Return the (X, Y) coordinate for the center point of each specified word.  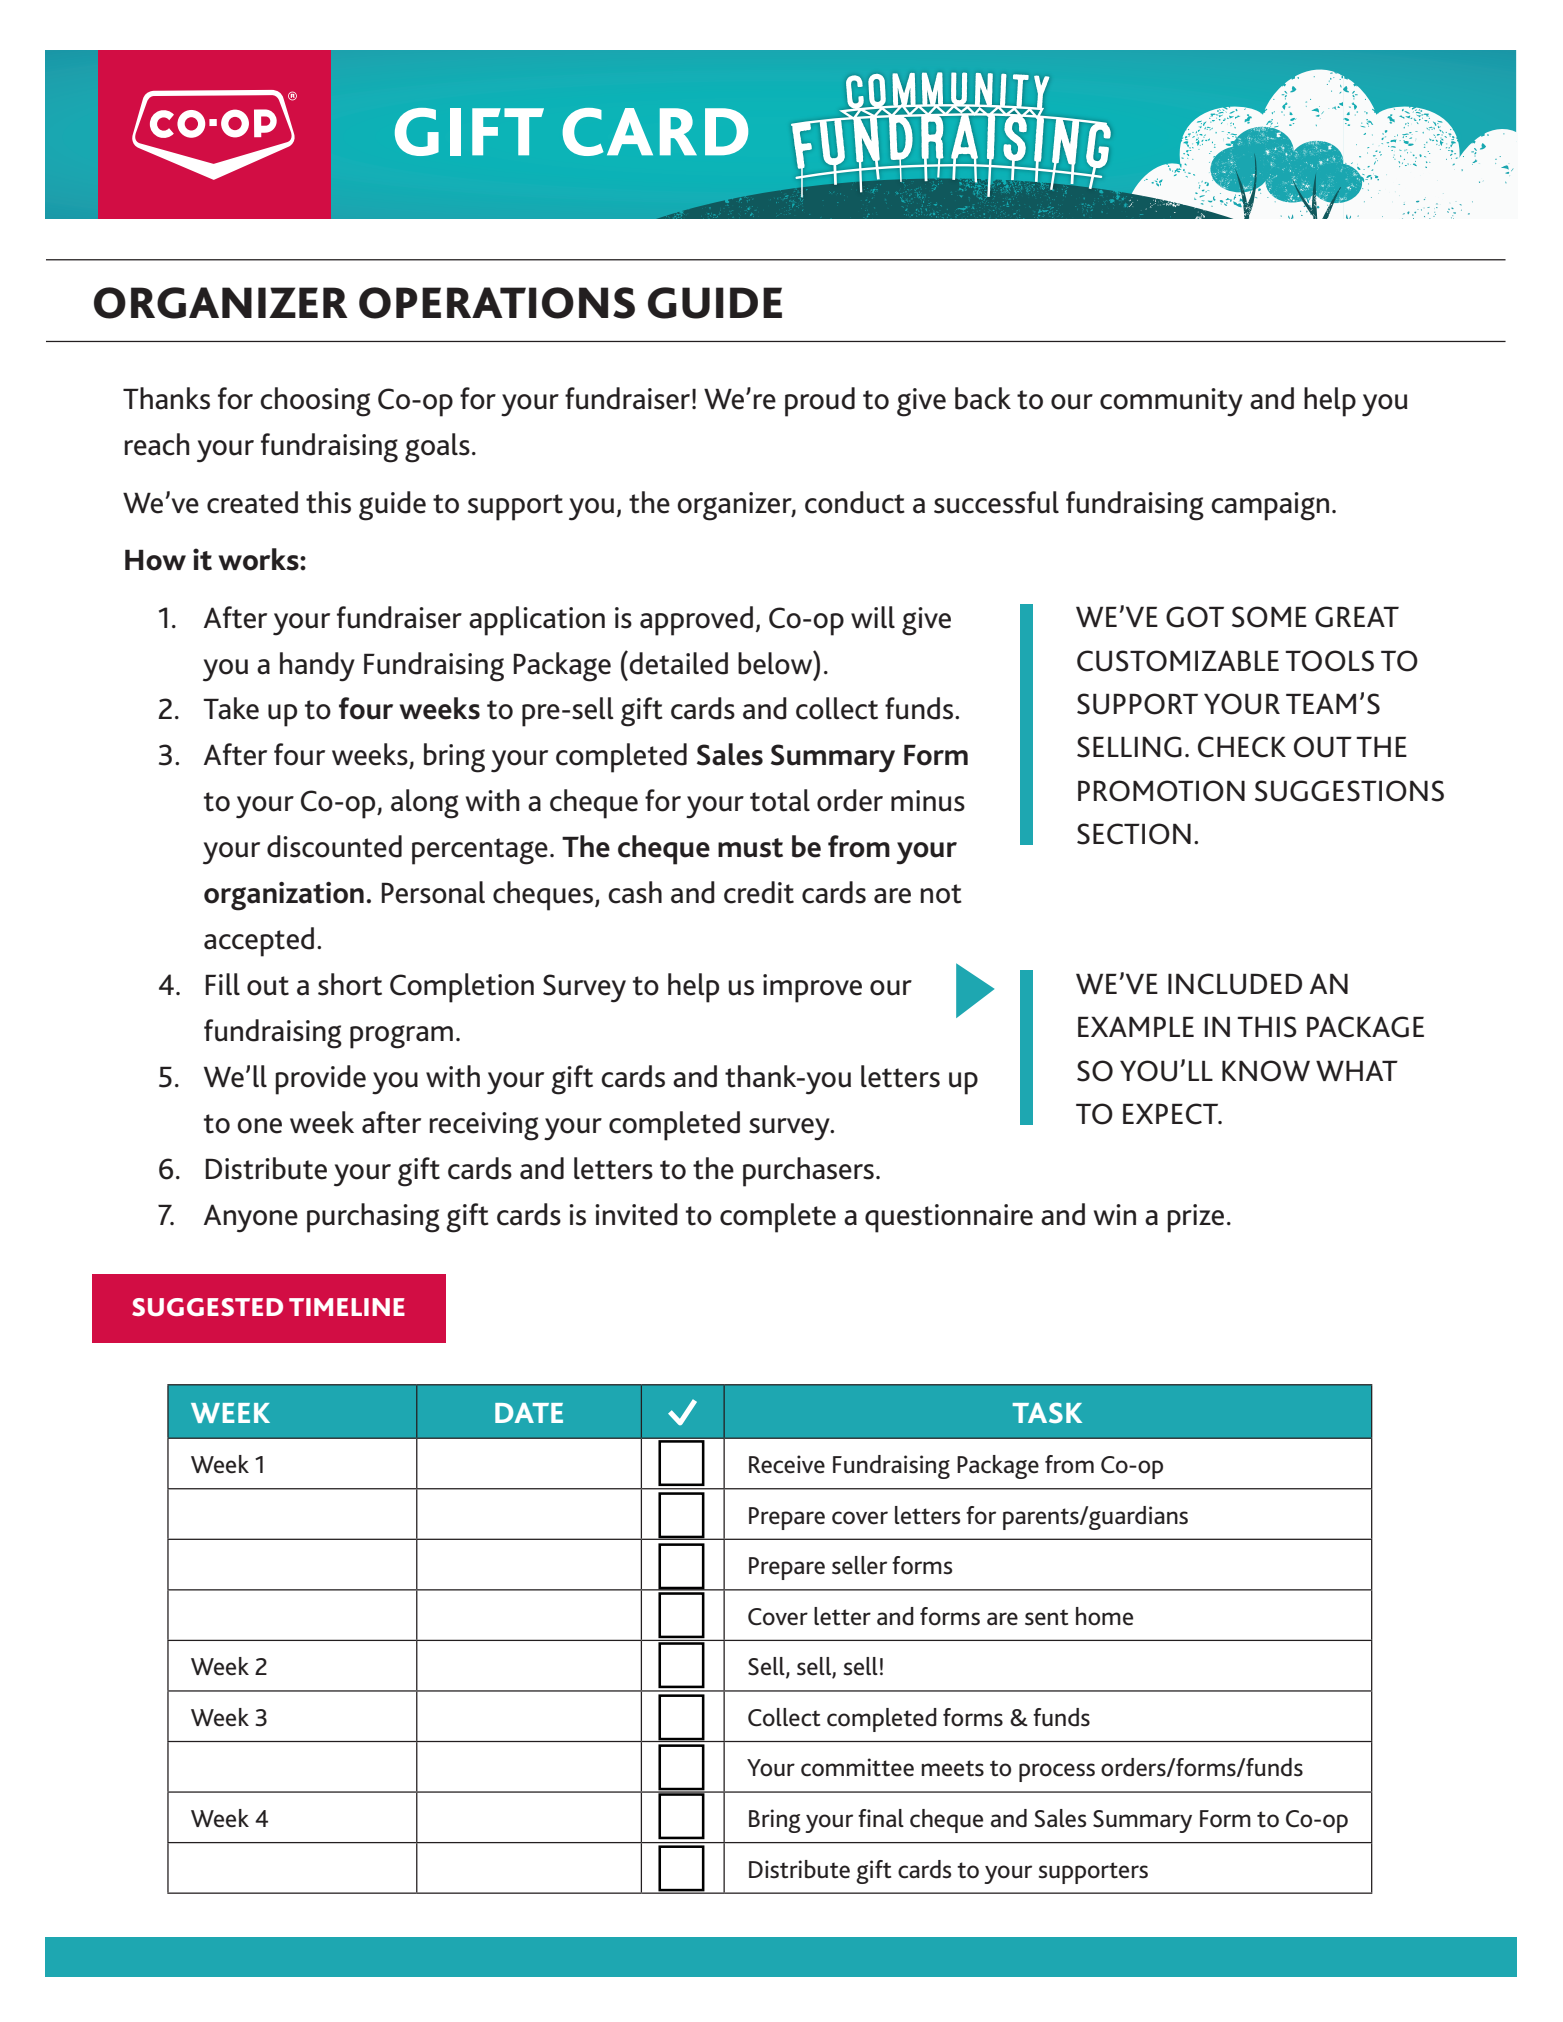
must (750, 848)
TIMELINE (347, 1307)
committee (857, 1767)
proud (820, 402)
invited (636, 1214)
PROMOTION (1161, 791)
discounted (334, 846)
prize (1196, 1218)
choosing (315, 402)
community (1171, 402)
